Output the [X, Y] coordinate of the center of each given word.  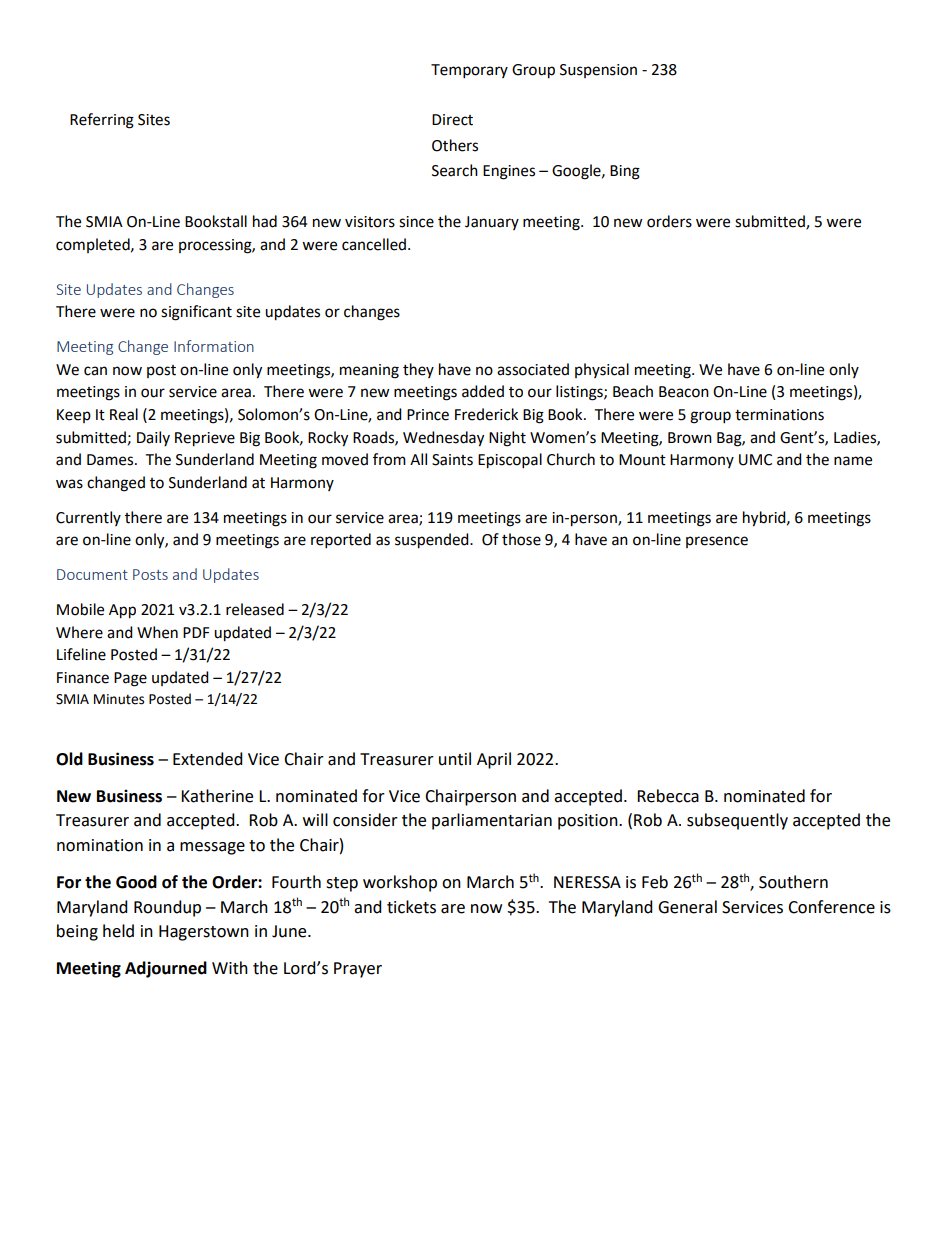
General [687, 907]
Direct [452, 120]
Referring [102, 121]
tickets [411, 907]
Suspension [598, 71]
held [118, 931]
